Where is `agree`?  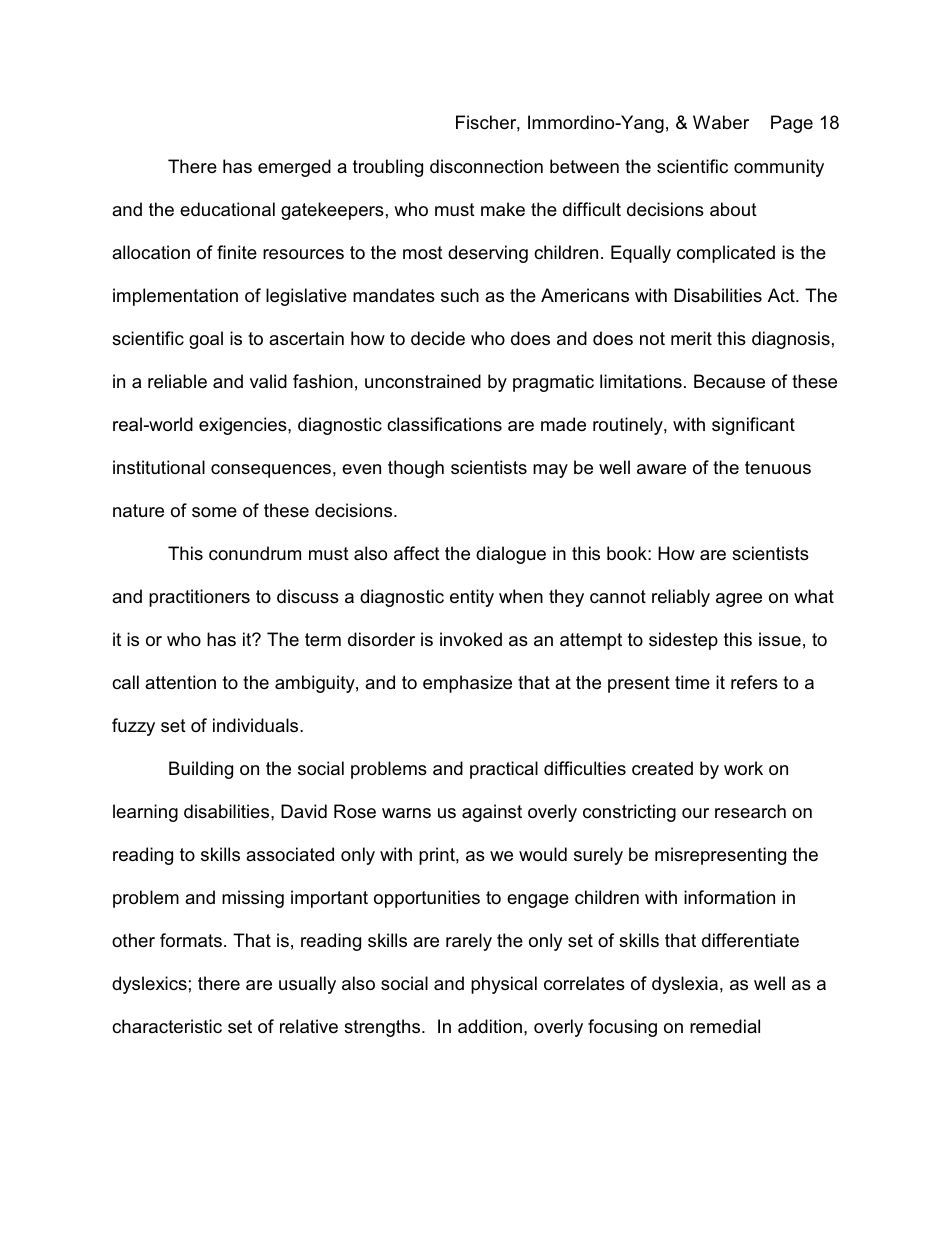 agree is located at coordinates (739, 600).
